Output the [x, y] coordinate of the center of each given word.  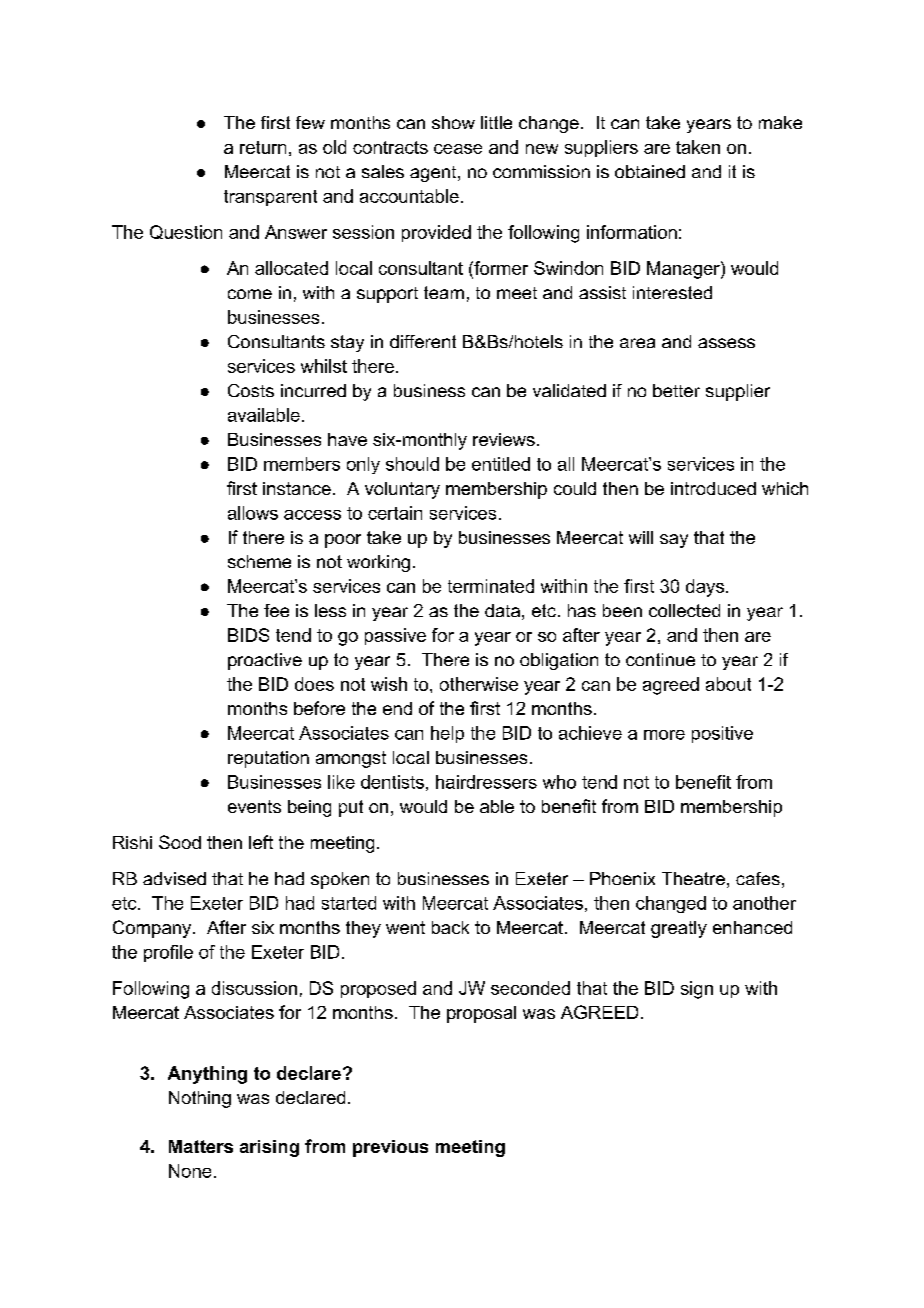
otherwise [479, 684]
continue [660, 659]
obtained [650, 171]
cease [458, 149]
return [263, 147]
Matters [201, 1146]
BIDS [248, 635]
